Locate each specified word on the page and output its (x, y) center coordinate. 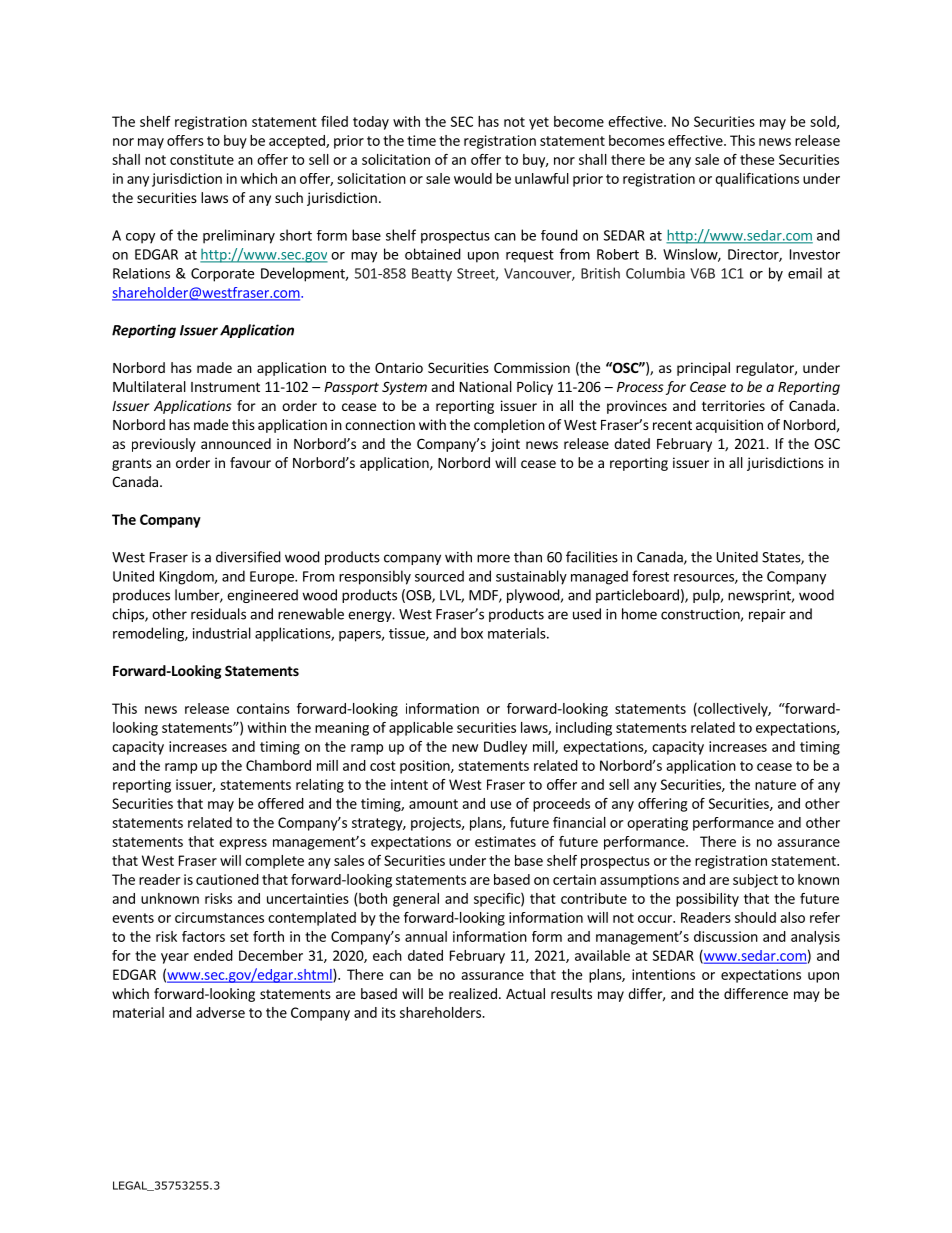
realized (473, 993)
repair (767, 615)
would (473, 178)
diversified (248, 557)
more (493, 558)
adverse (220, 1012)
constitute (202, 159)
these (757, 159)
